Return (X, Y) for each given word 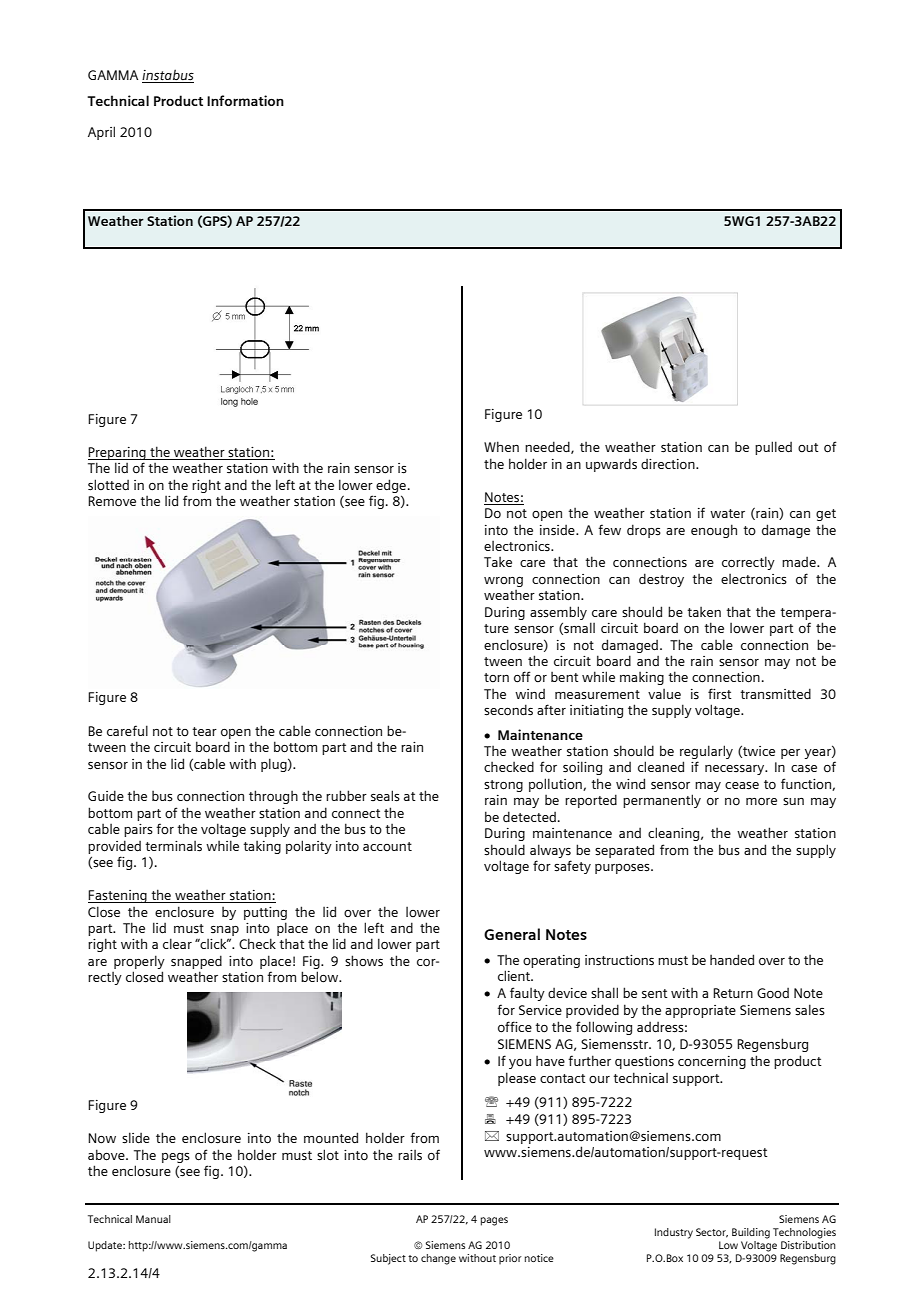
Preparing (118, 453)
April (101, 133)
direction (669, 464)
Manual (153, 1219)
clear (177, 943)
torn (496, 677)
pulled (773, 448)
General (512, 934)
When (501, 446)
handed (732, 959)
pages (494, 1221)
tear (204, 731)
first (720, 694)
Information (245, 100)
